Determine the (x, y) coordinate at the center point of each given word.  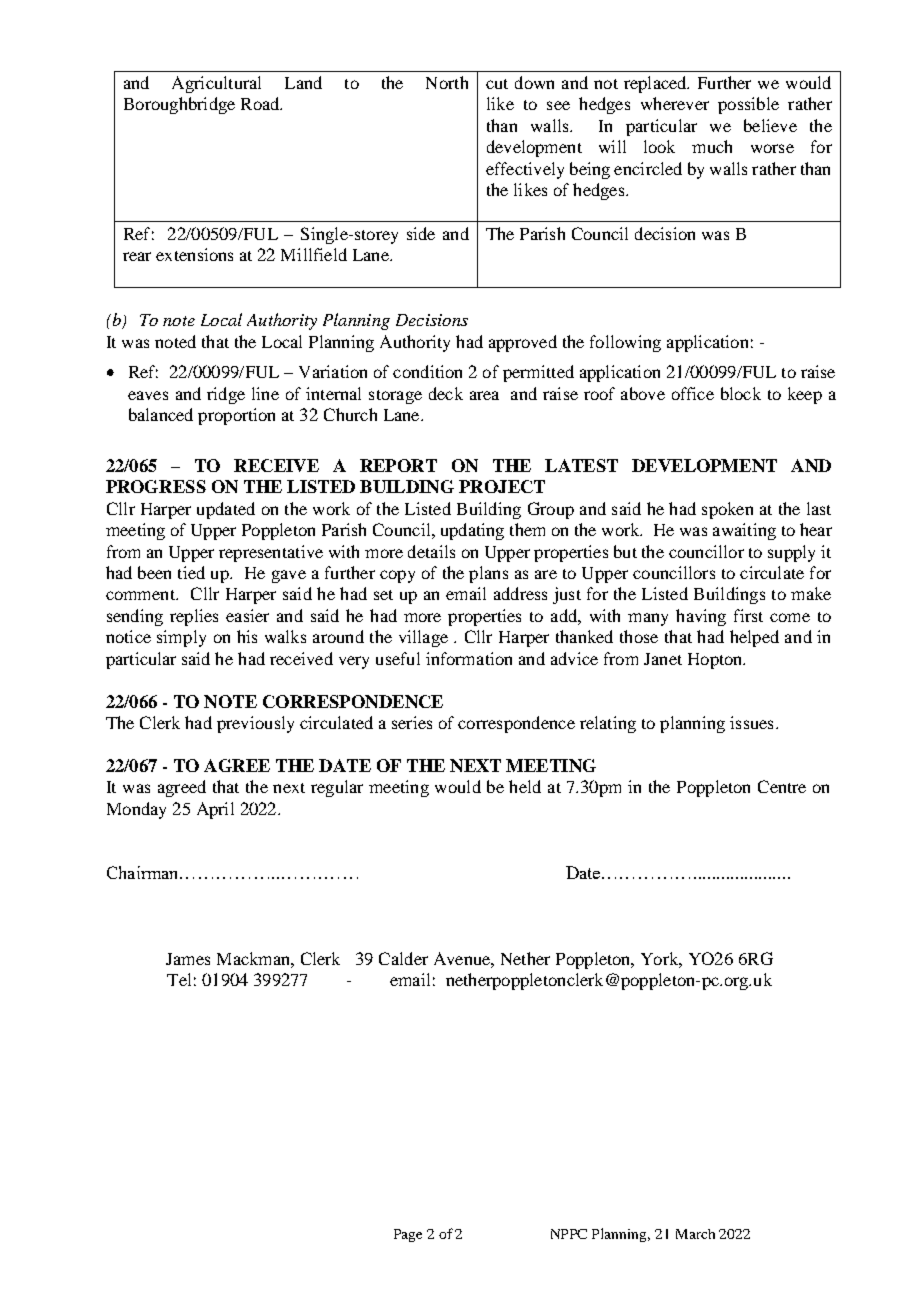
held (525, 786)
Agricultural (216, 84)
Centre (782, 786)
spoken (727, 510)
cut (497, 84)
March (695, 1234)
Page (408, 1235)
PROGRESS (156, 486)
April (215, 810)
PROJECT (502, 486)
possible (748, 105)
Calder (403, 958)
